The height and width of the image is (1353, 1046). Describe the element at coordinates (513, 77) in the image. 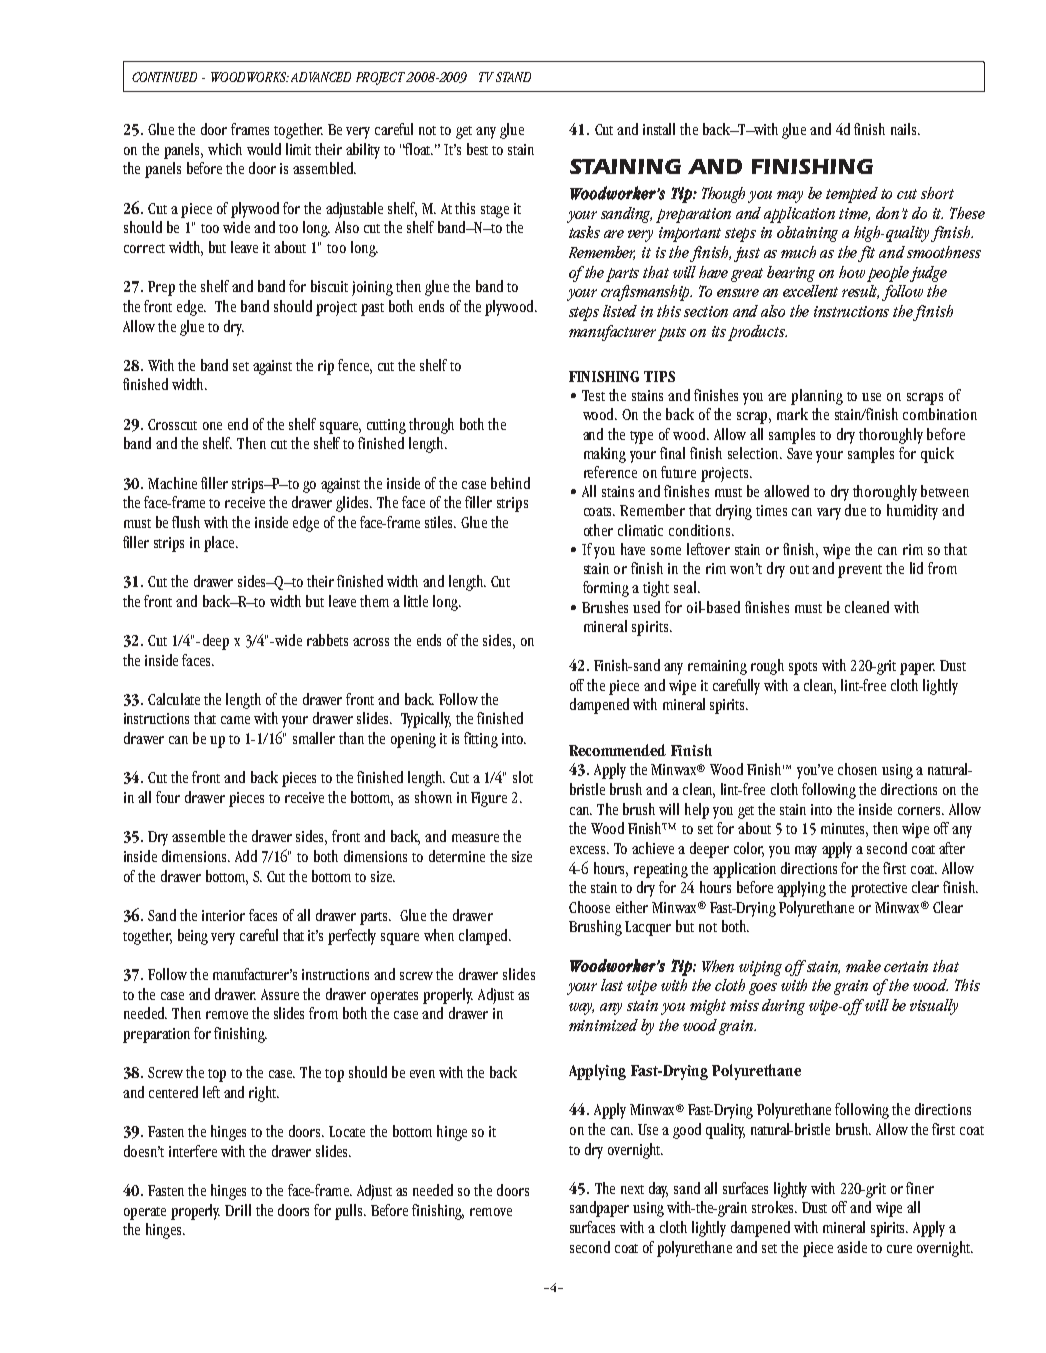

I see `STAND` at that location.
